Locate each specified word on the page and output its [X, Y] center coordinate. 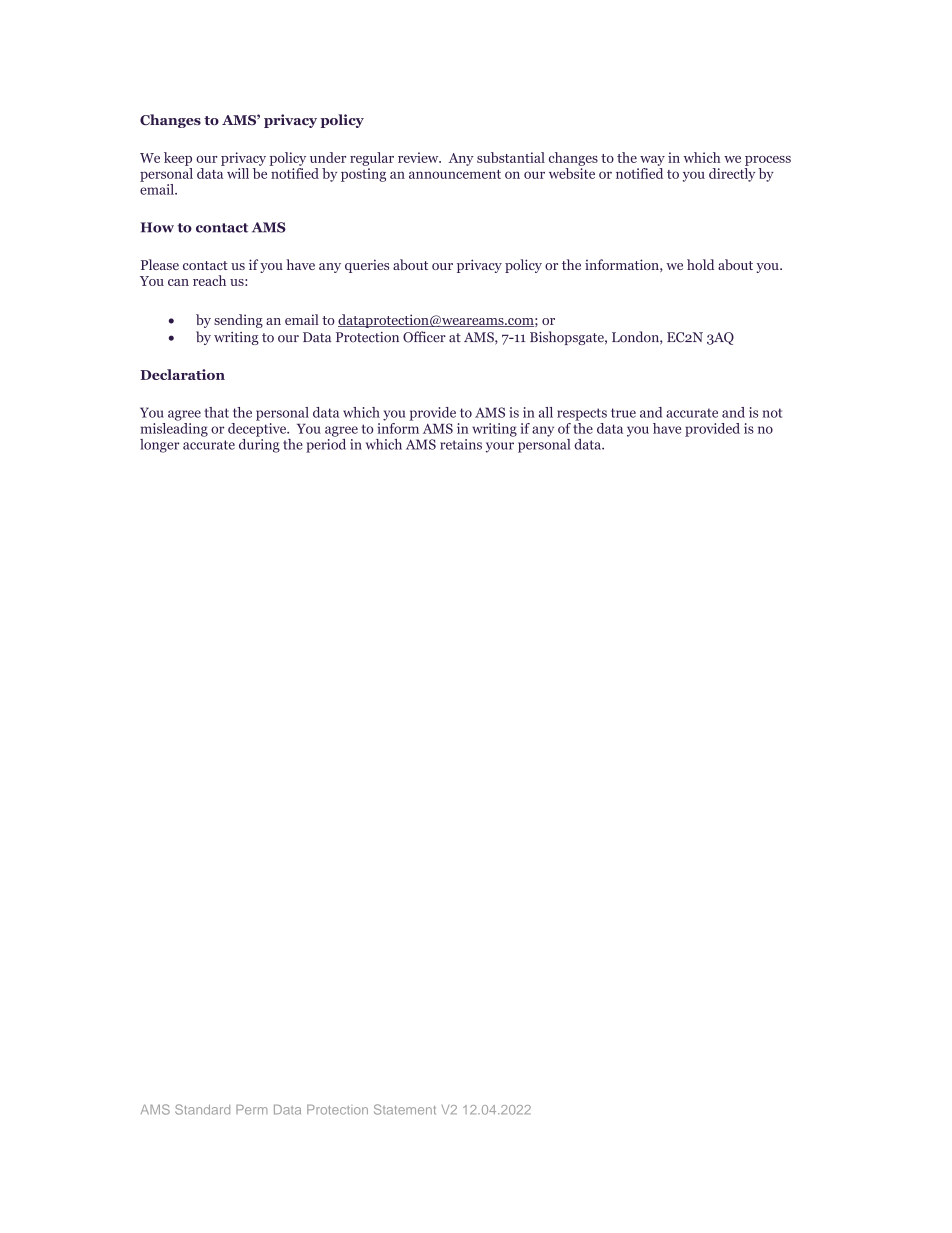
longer [160, 446]
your [500, 447]
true [623, 413]
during [259, 444]
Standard [202, 1109]
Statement [405, 1109]
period [326, 444]
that [216, 412]
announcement [455, 174]
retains [461, 444]
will [238, 173]
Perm [252, 1110]
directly [732, 175]
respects [582, 414]
